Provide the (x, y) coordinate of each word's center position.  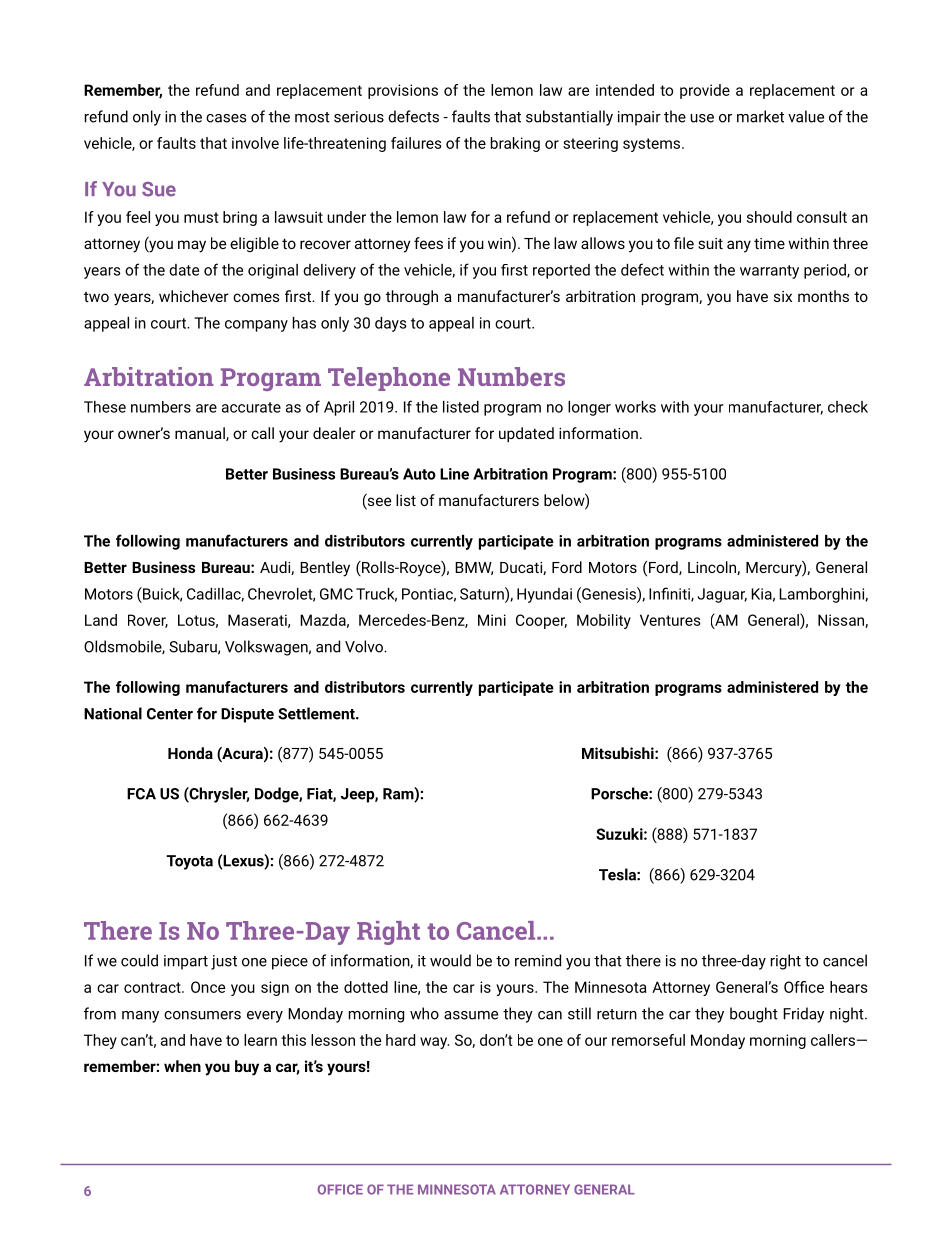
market (760, 116)
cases (226, 118)
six (783, 296)
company (256, 326)
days (390, 324)
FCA (141, 794)
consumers (202, 1015)
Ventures (670, 620)
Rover (148, 621)
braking (515, 144)
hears (849, 987)
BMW (474, 568)
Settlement (317, 713)
